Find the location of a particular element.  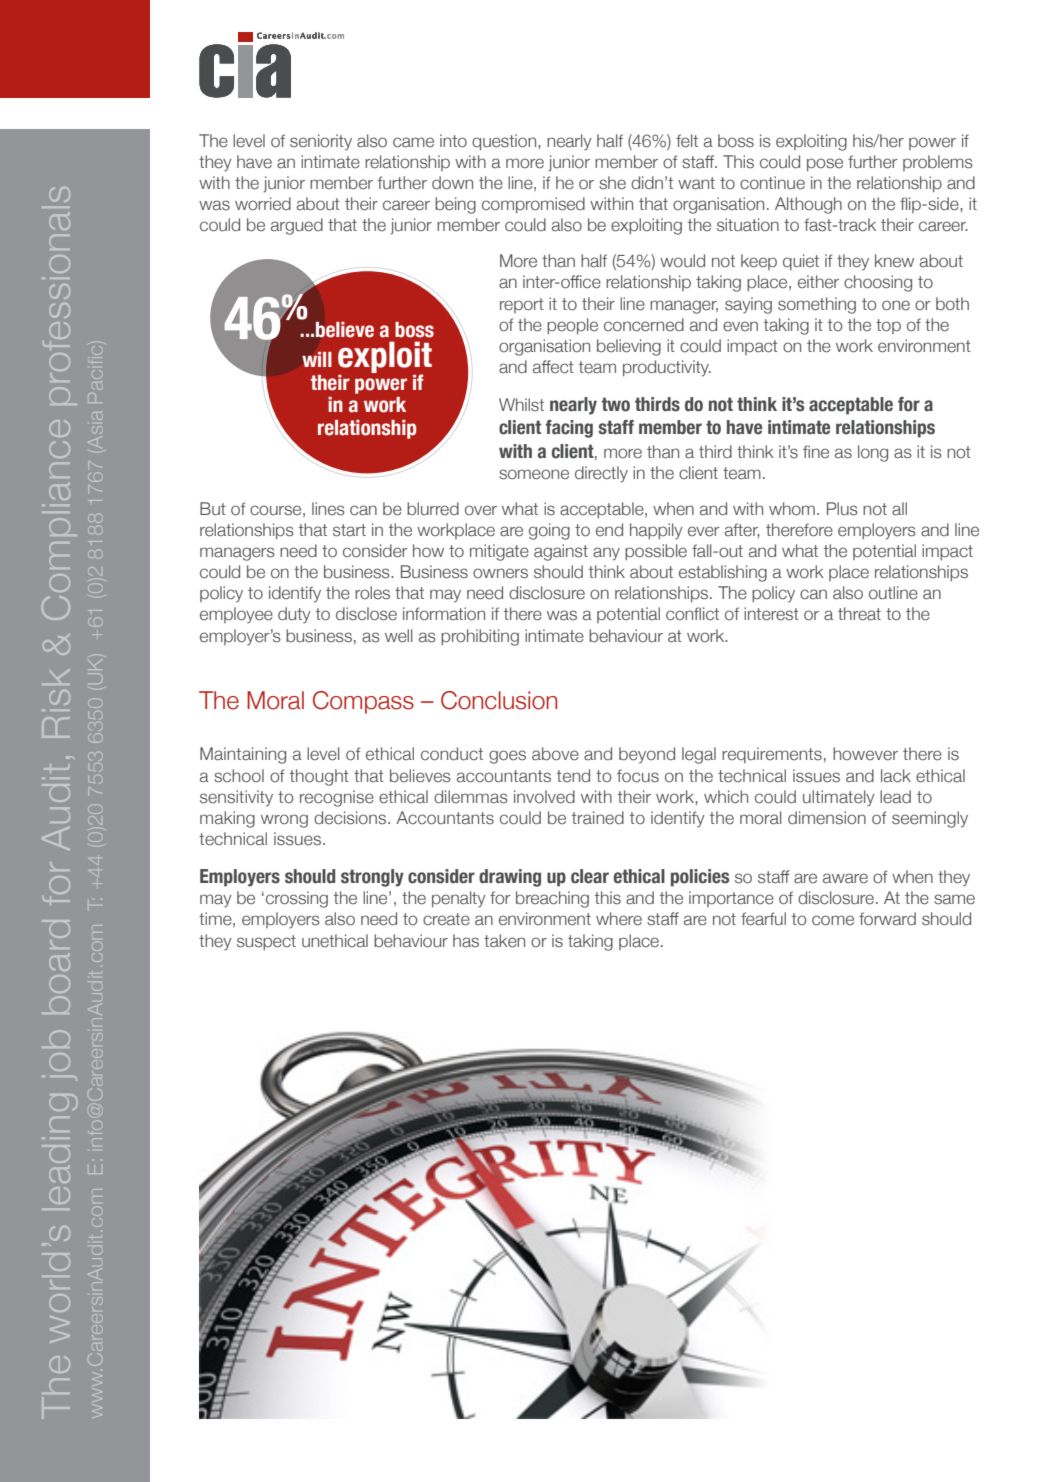

top is located at coordinates (888, 326).
